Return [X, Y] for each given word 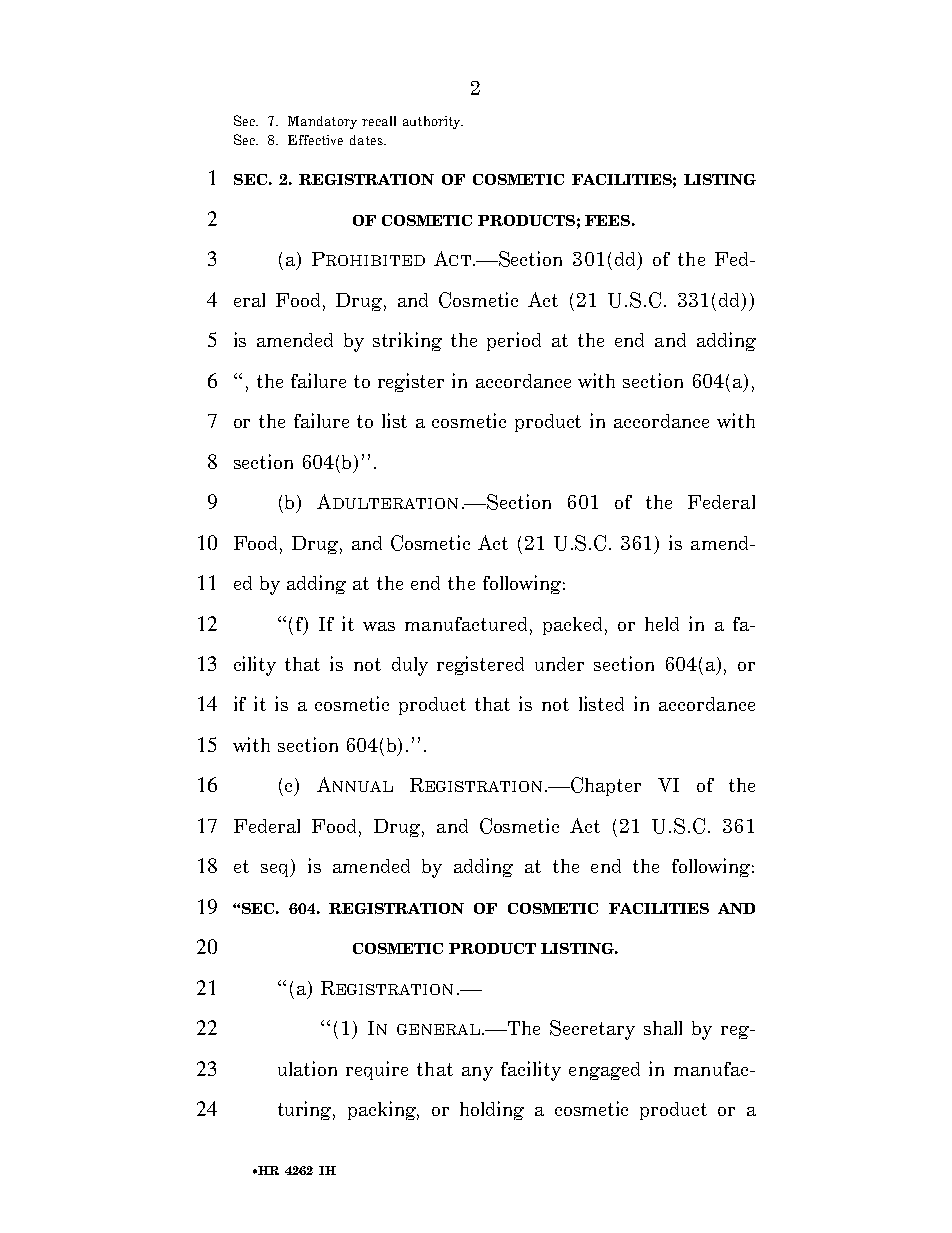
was [379, 626]
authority [433, 122]
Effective [315, 140]
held [662, 624]
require [377, 1070]
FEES [607, 220]
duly [410, 666]
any [477, 1074]
